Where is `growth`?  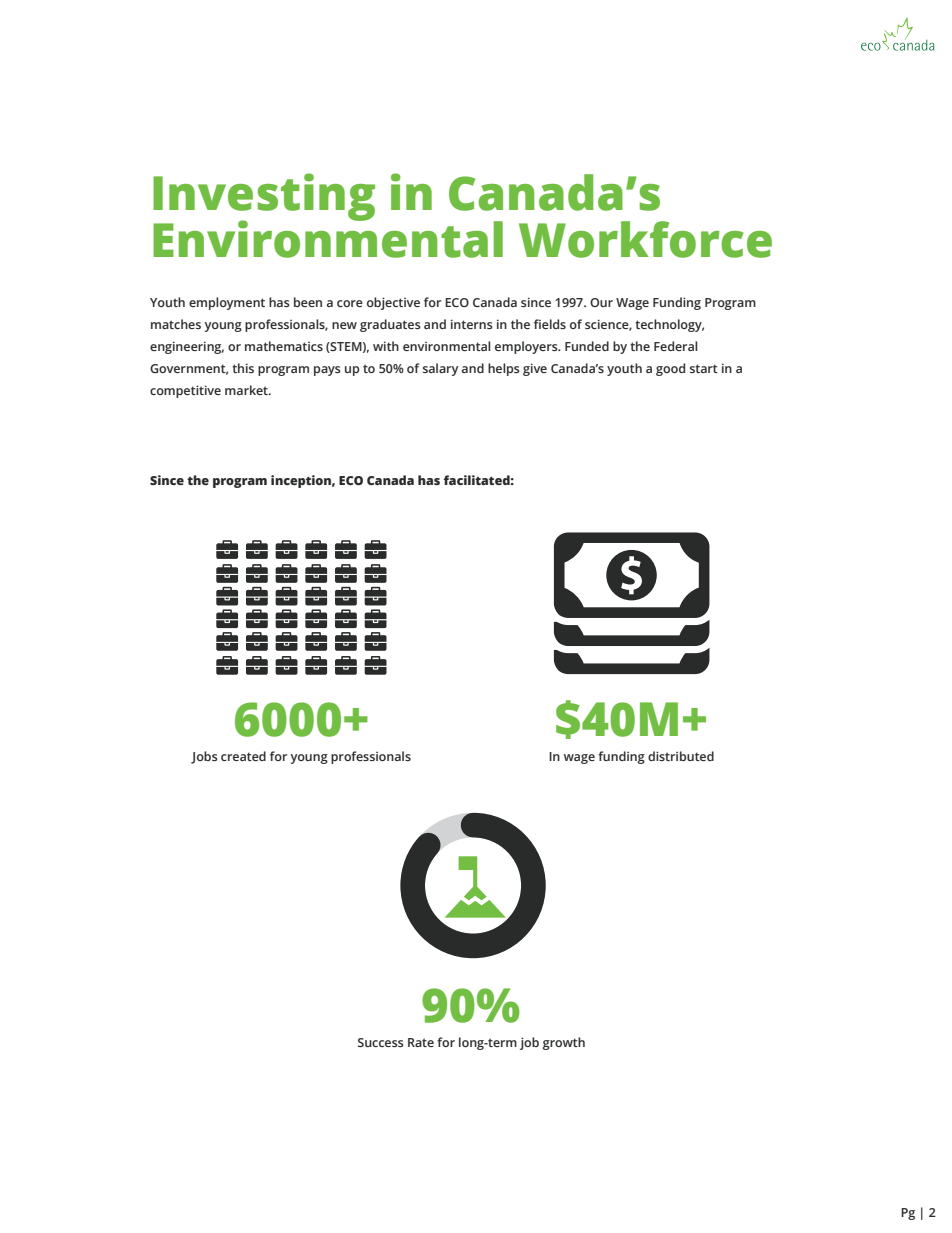 growth is located at coordinates (563, 1043).
